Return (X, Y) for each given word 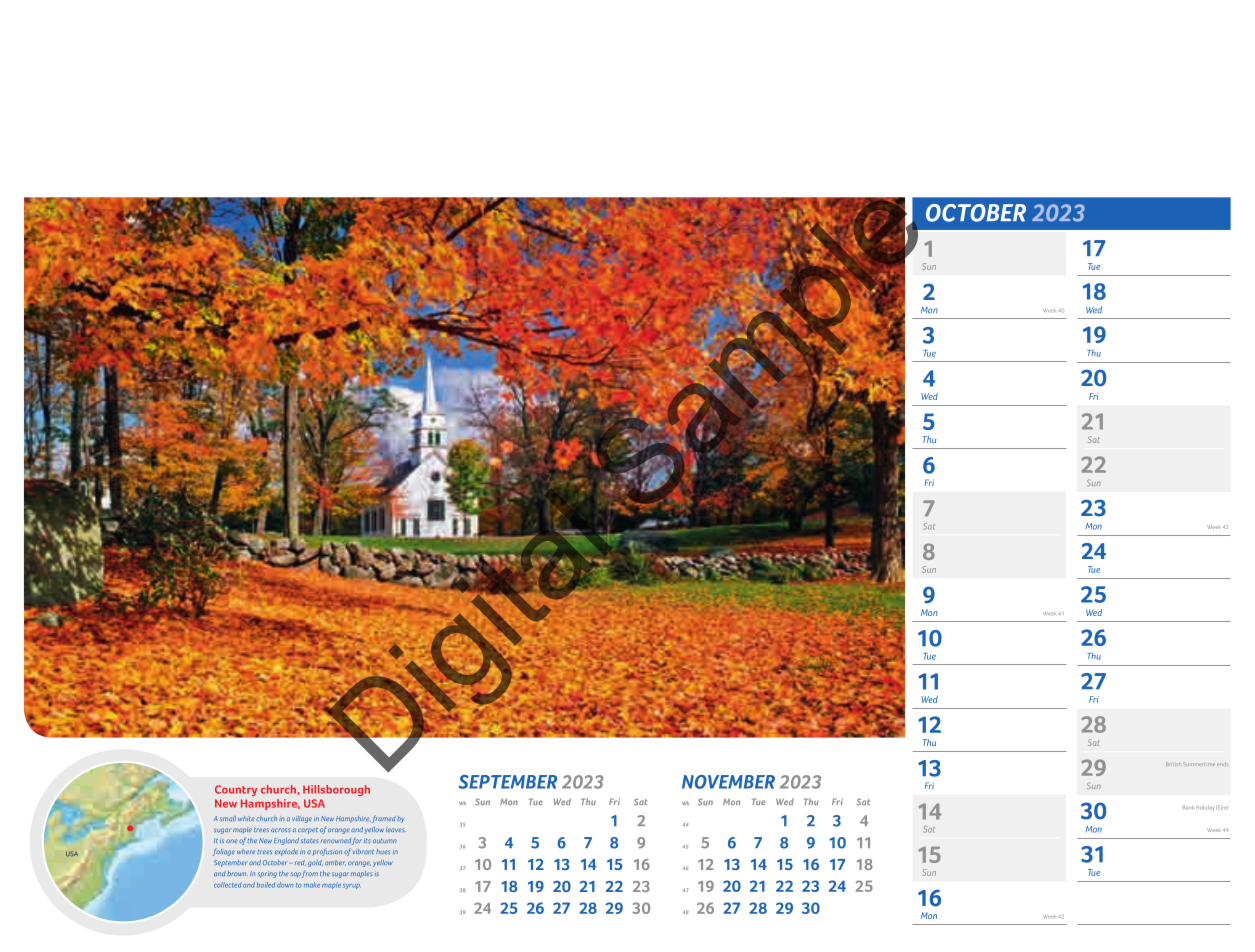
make (312, 885)
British (1173, 764)
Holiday (1205, 808)
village (302, 819)
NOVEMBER (728, 782)
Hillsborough (336, 790)
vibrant (363, 851)
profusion (327, 852)
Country (236, 790)
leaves (396, 829)
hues (383, 851)
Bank (1188, 807)
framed (384, 819)
